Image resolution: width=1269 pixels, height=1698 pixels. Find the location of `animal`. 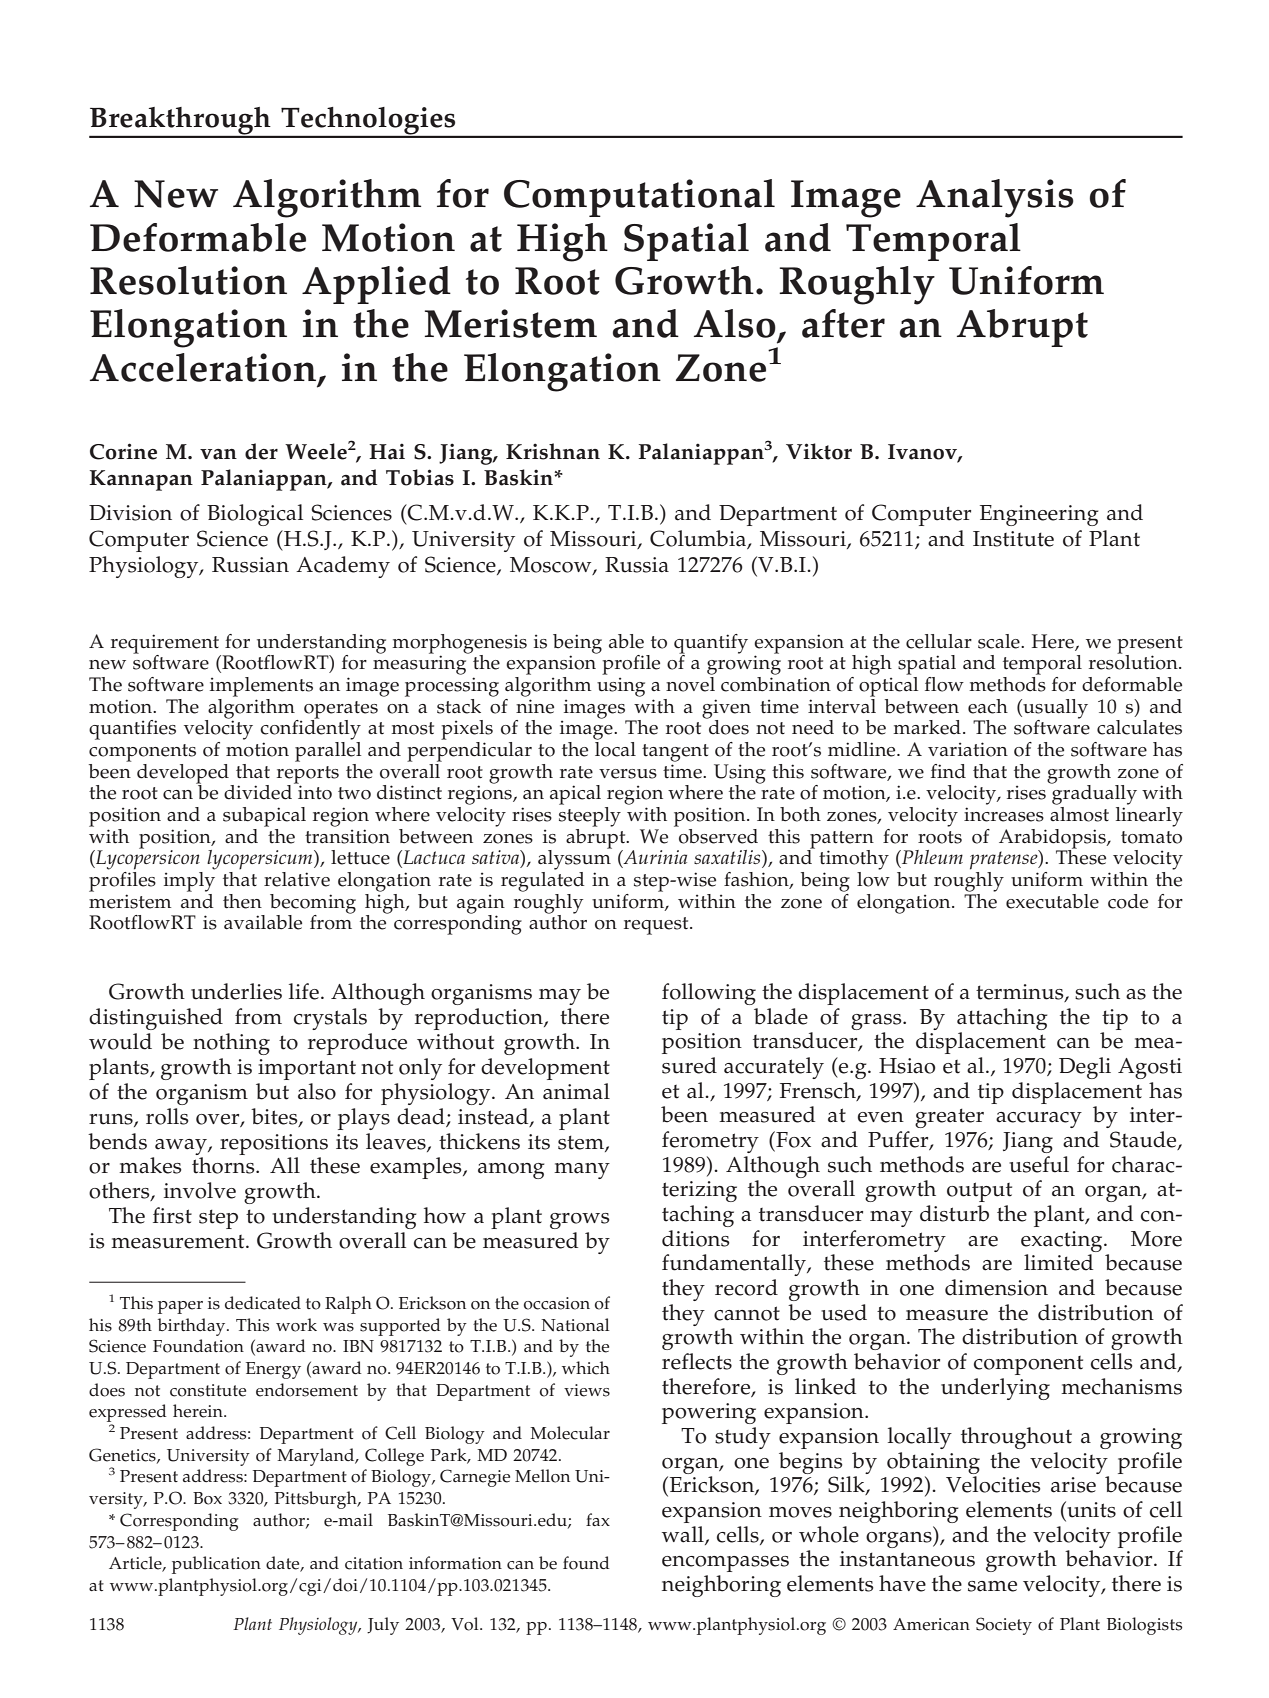

animal is located at coordinates (576, 1091).
